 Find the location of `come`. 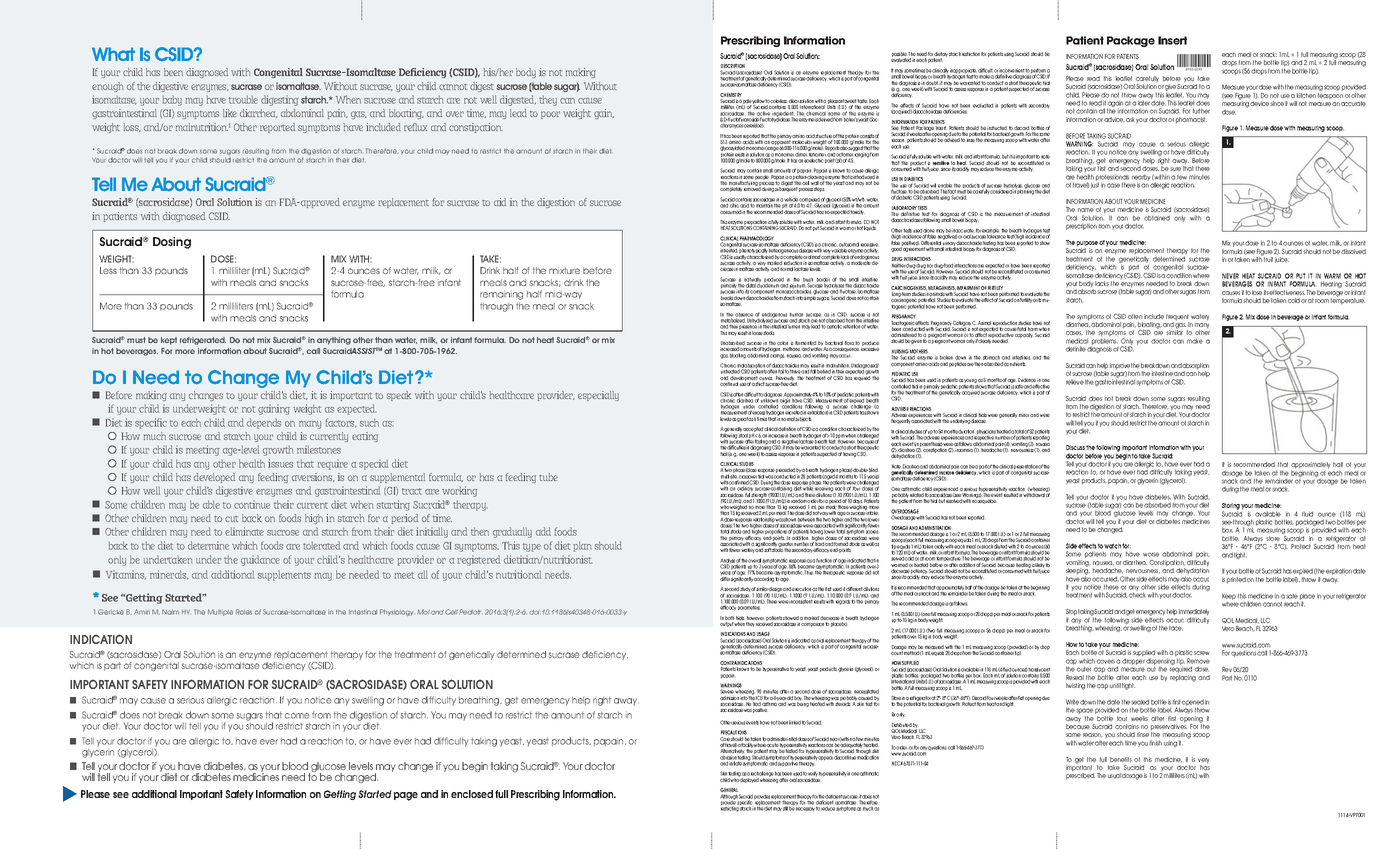

come is located at coordinates (297, 716).
